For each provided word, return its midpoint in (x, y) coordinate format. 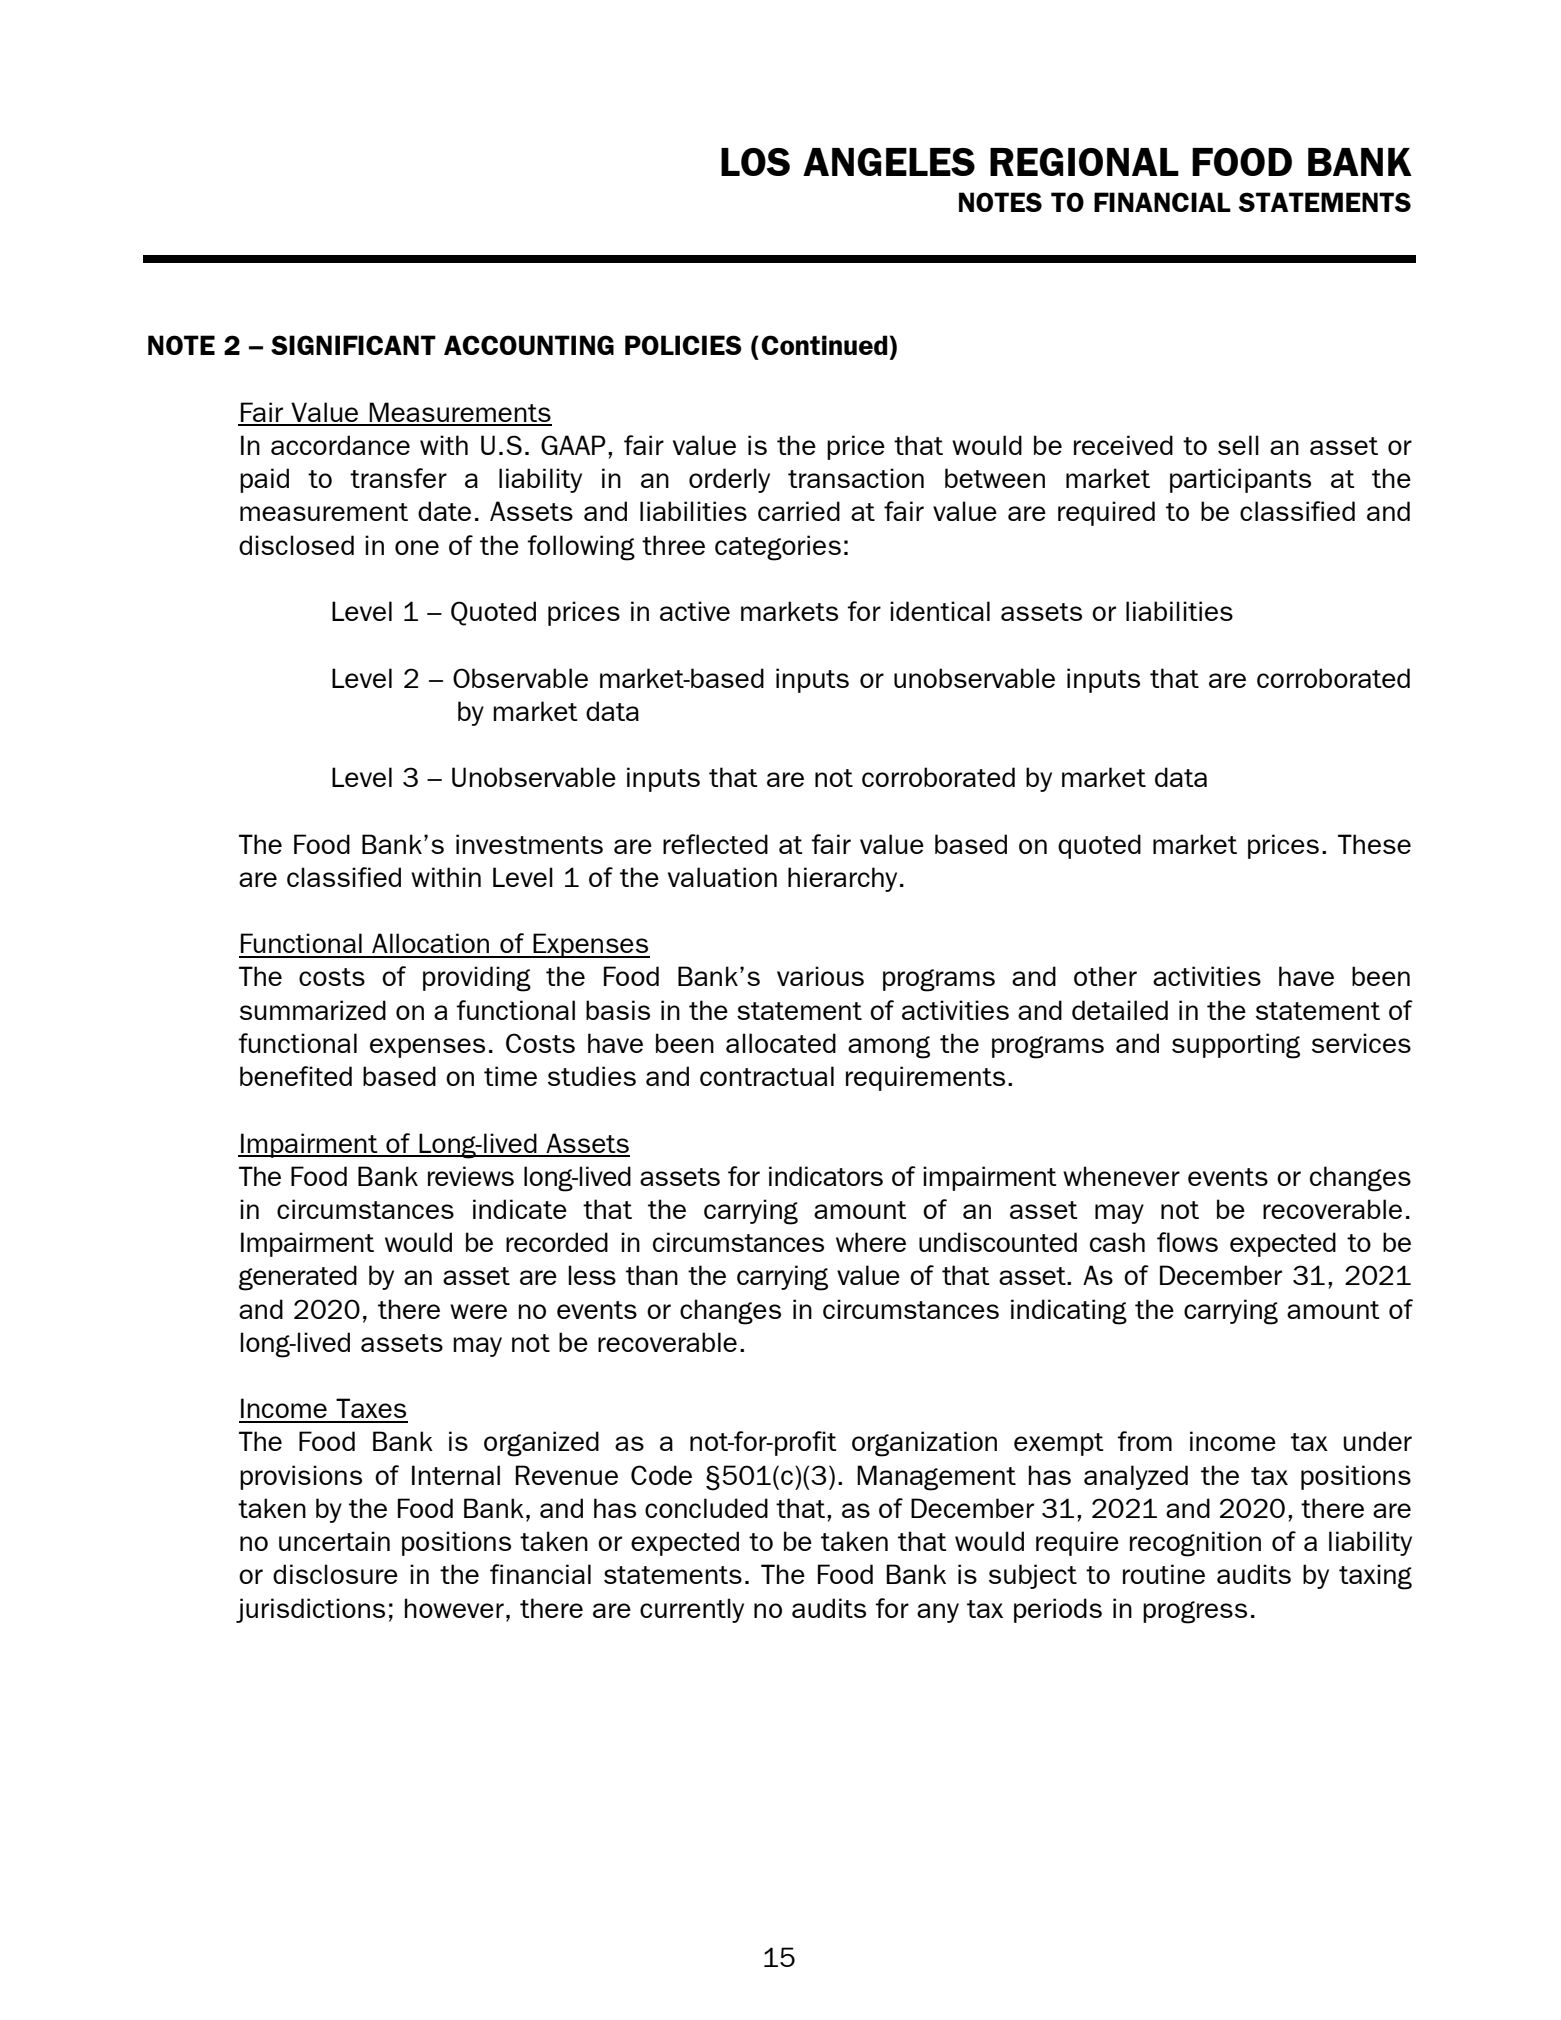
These (1374, 844)
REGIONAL (1084, 162)
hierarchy (842, 879)
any (938, 1613)
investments (529, 844)
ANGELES (889, 162)
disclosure (335, 1574)
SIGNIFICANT (353, 345)
